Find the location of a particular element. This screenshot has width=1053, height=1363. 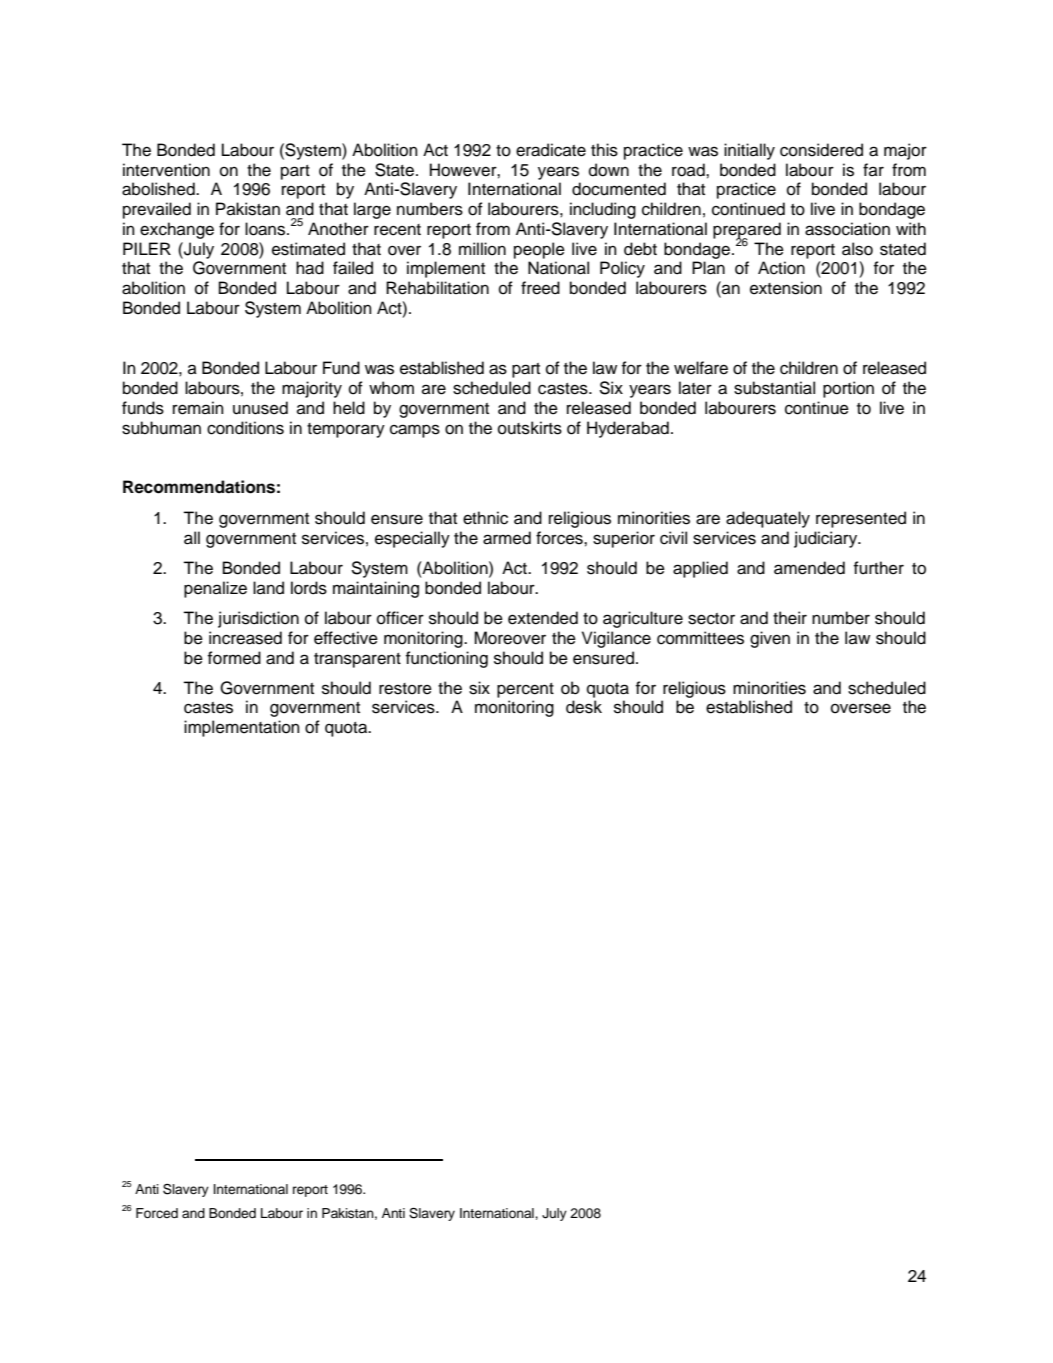

considered is located at coordinates (821, 150).
